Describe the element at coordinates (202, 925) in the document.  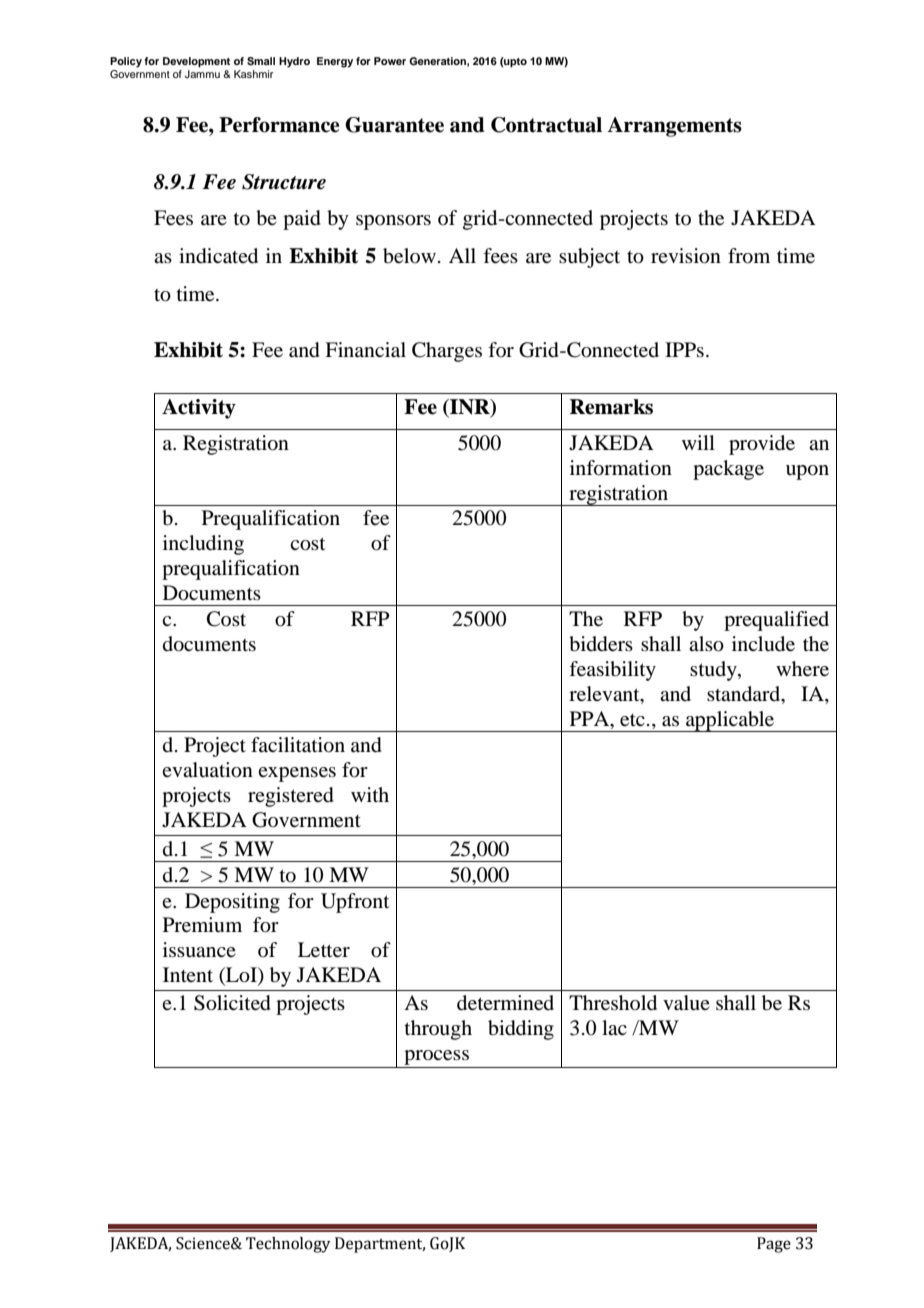
I see `Premium` at that location.
